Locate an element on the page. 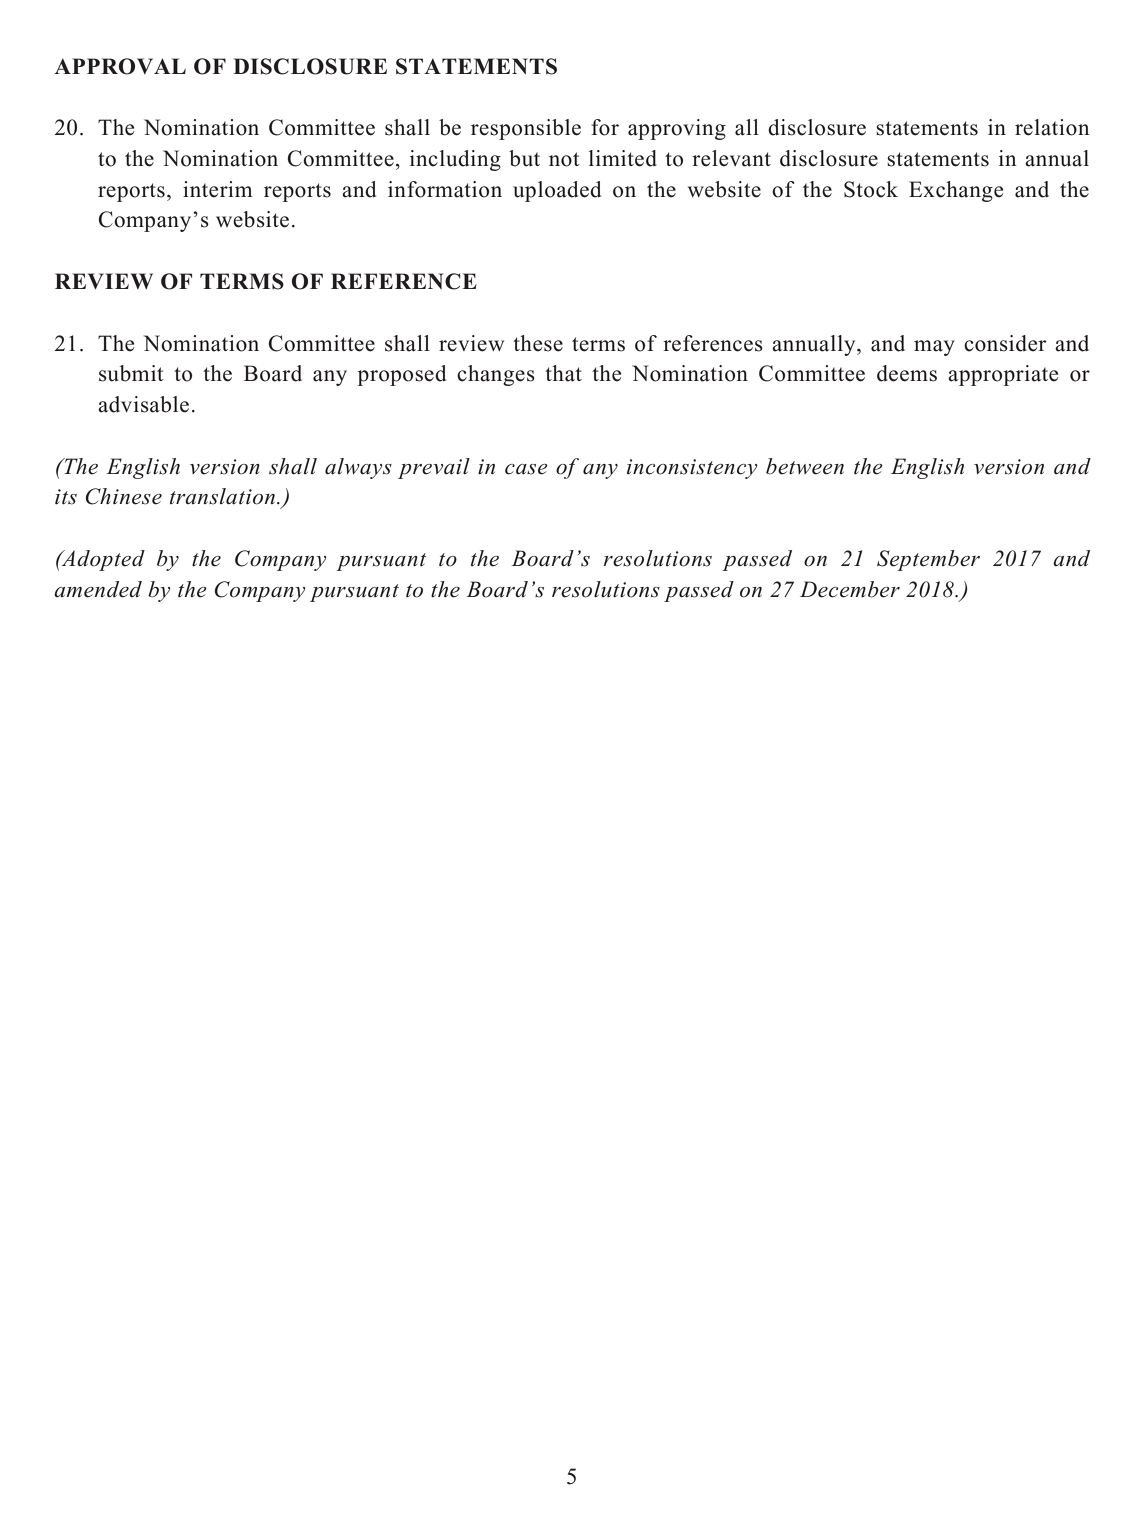 The height and width of the page is (1526, 1144). responsible is located at coordinates (526, 129).
